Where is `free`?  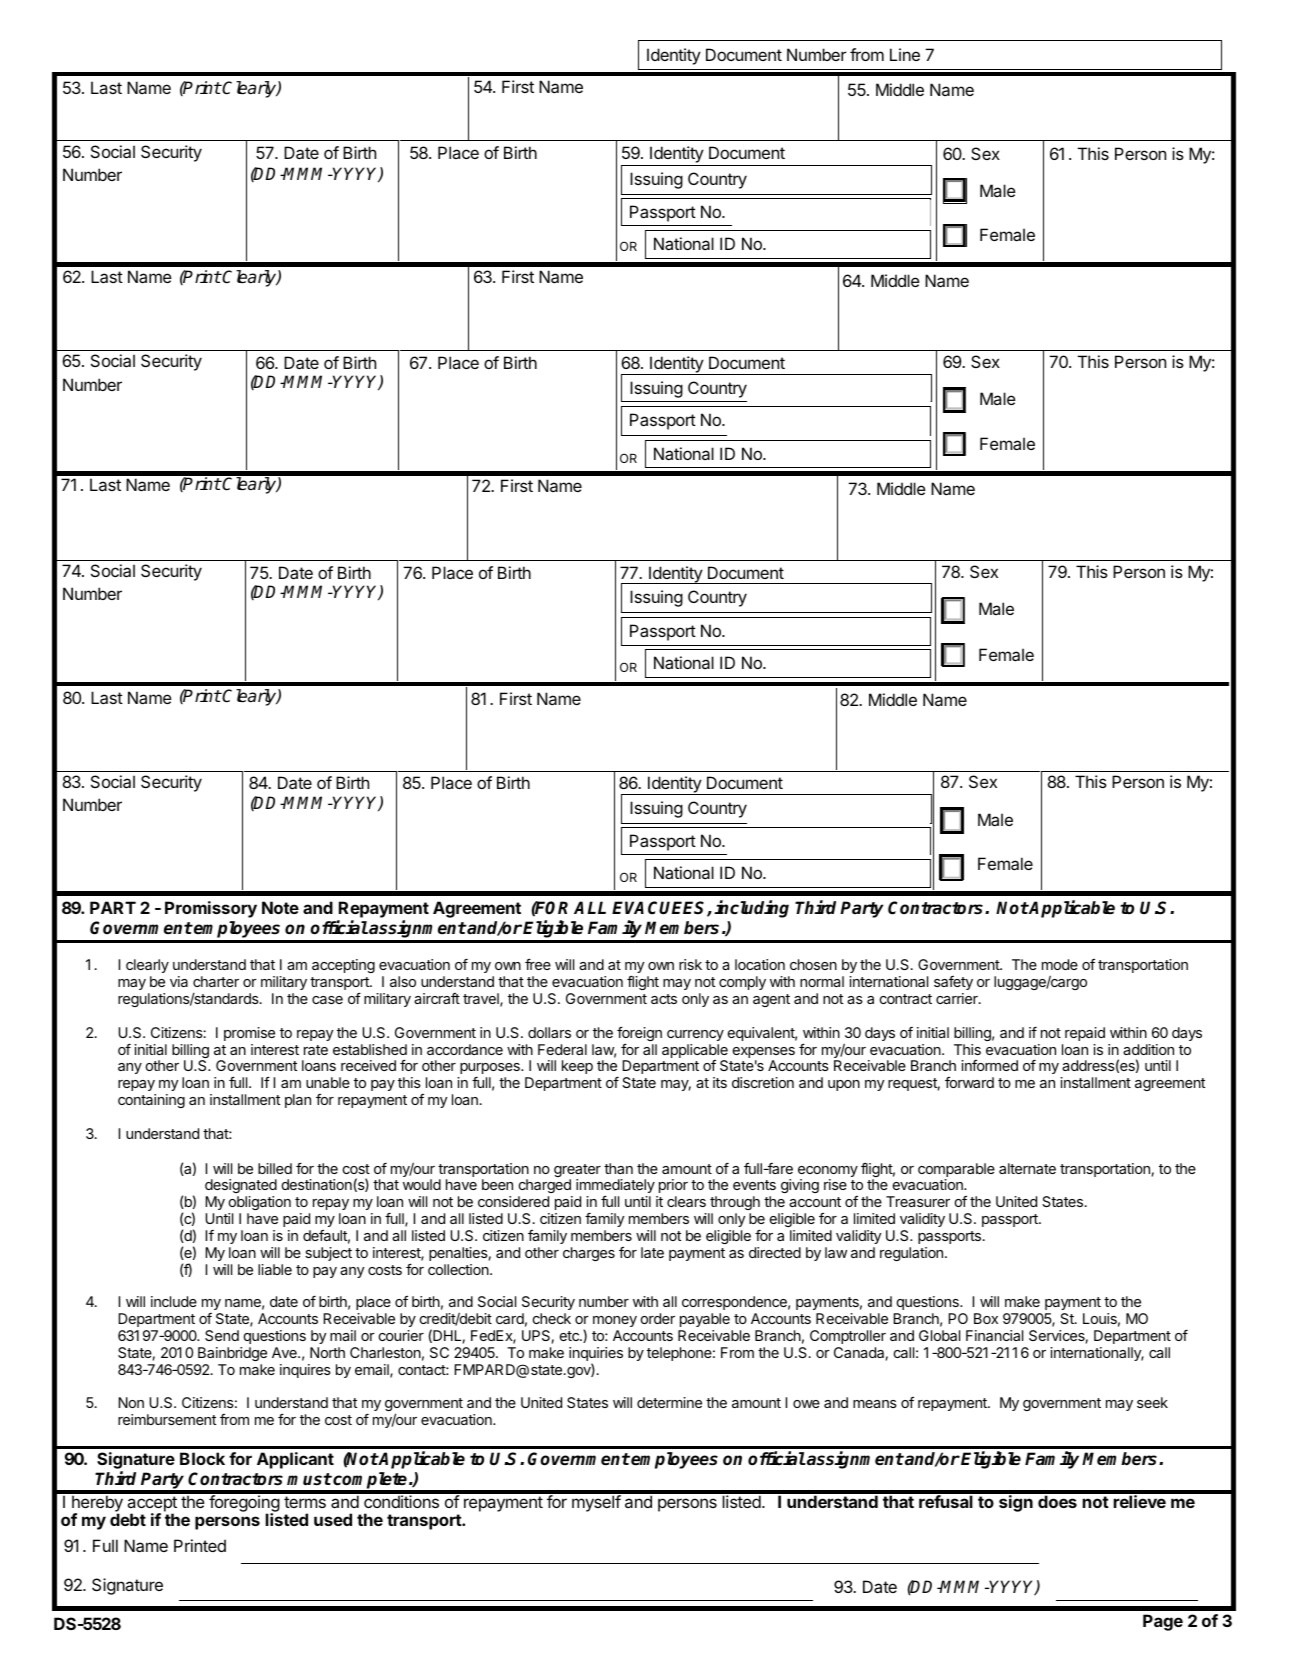
free is located at coordinates (538, 964).
